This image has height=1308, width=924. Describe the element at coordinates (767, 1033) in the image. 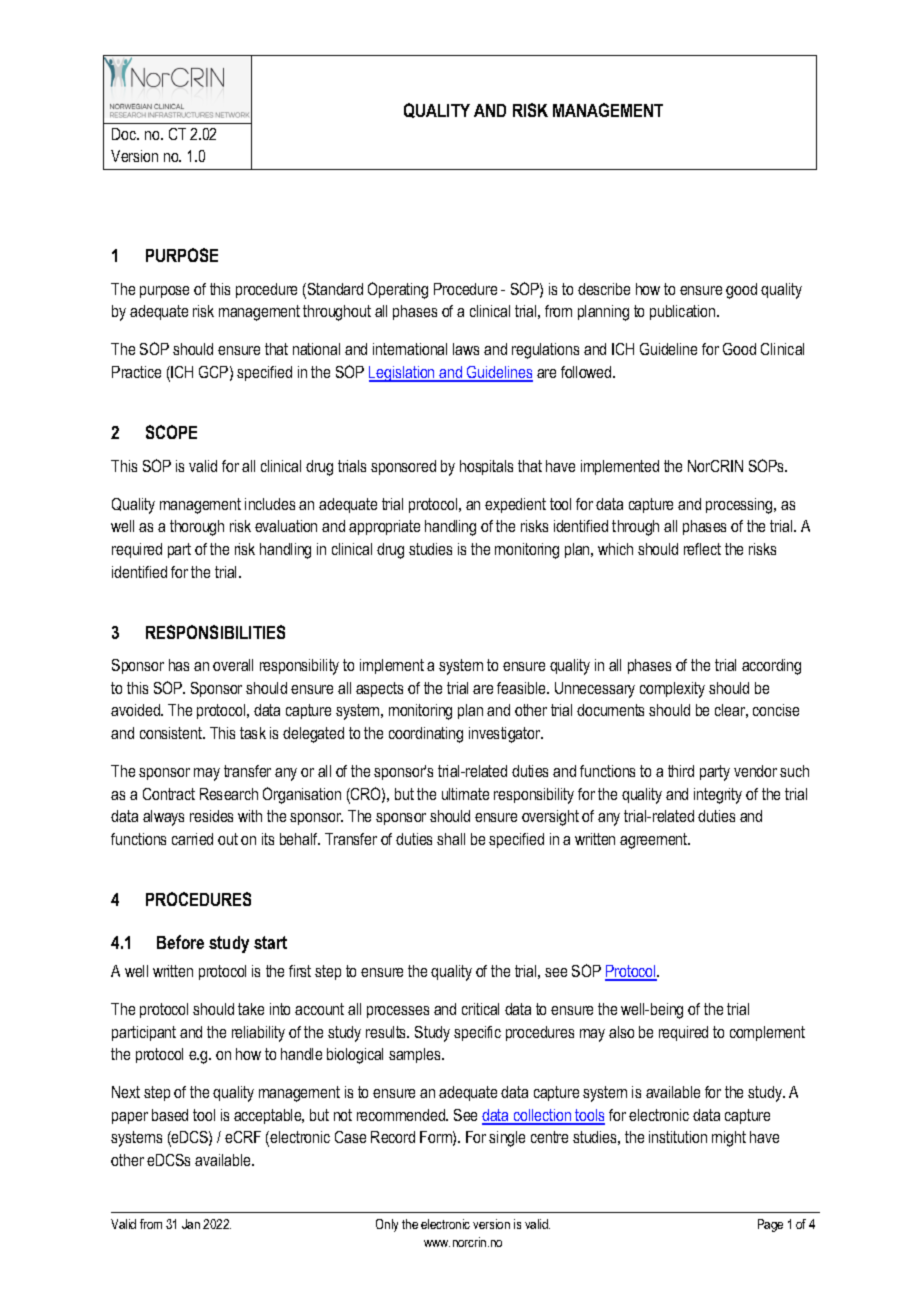

I see `complement` at that location.
